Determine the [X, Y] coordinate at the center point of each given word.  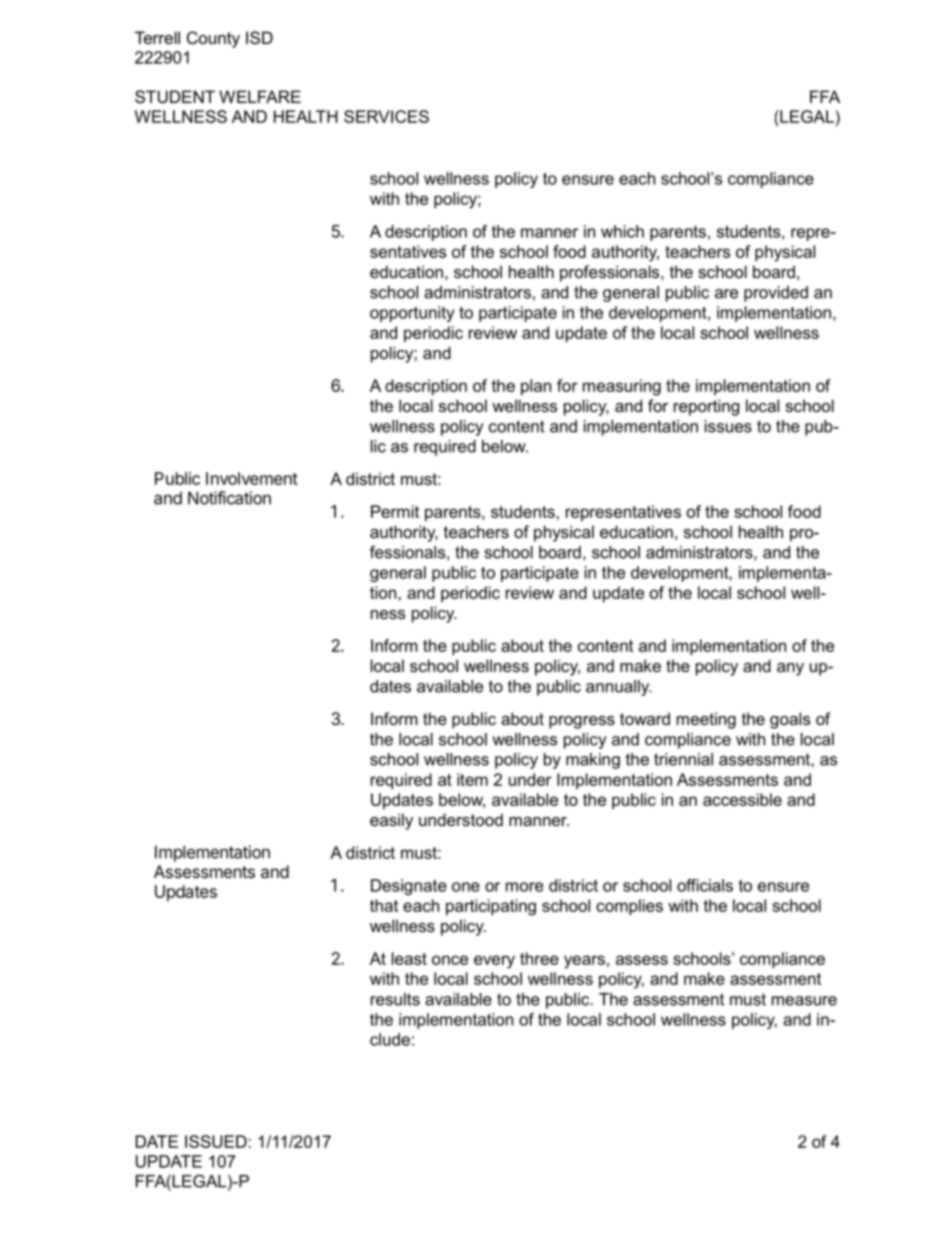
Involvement [252, 478]
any [790, 669]
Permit [395, 511]
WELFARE [260, 96]
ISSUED [217, 1141]
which [622, 231]
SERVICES [386, 116]
